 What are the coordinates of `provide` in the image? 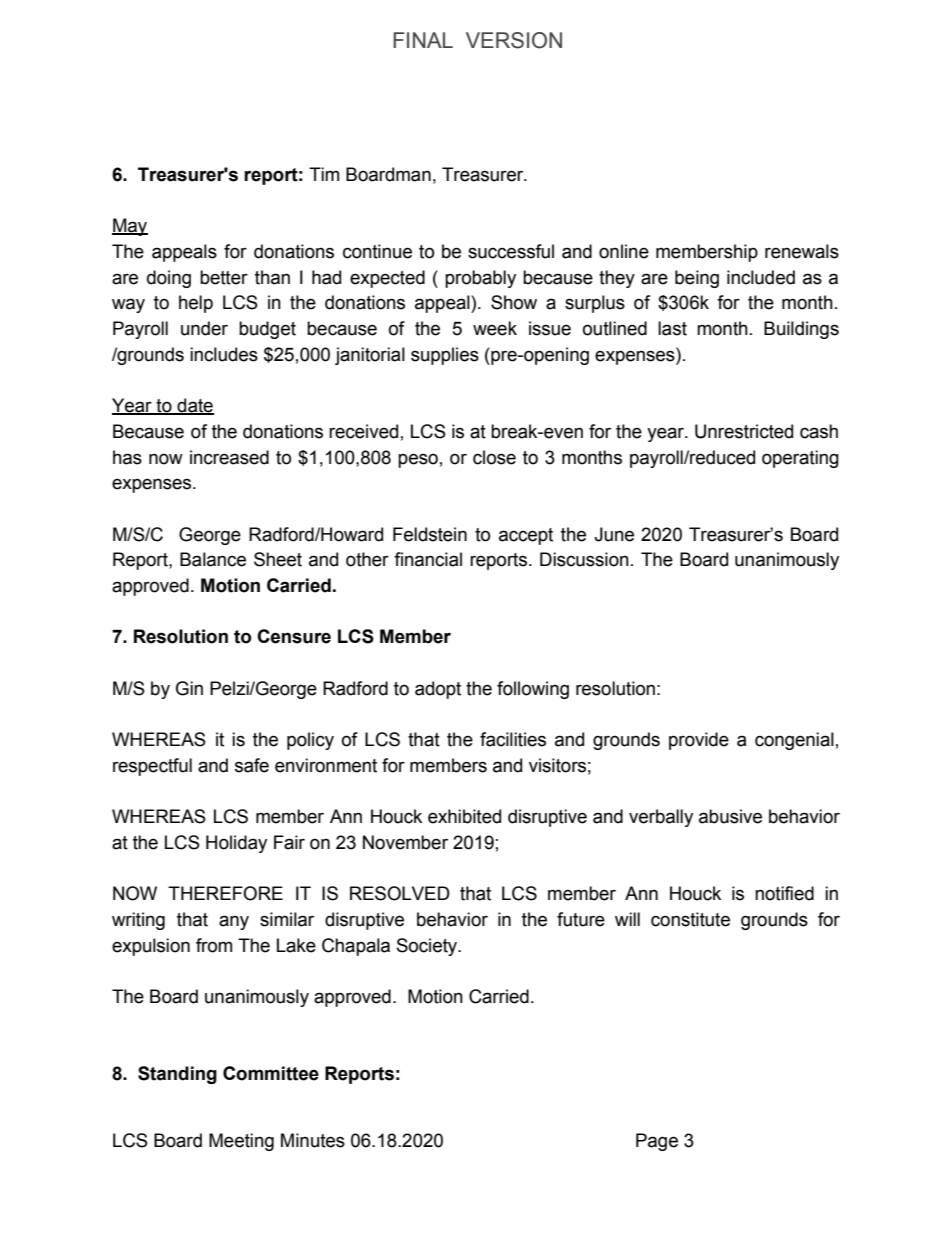 It's located at (699, 741).
